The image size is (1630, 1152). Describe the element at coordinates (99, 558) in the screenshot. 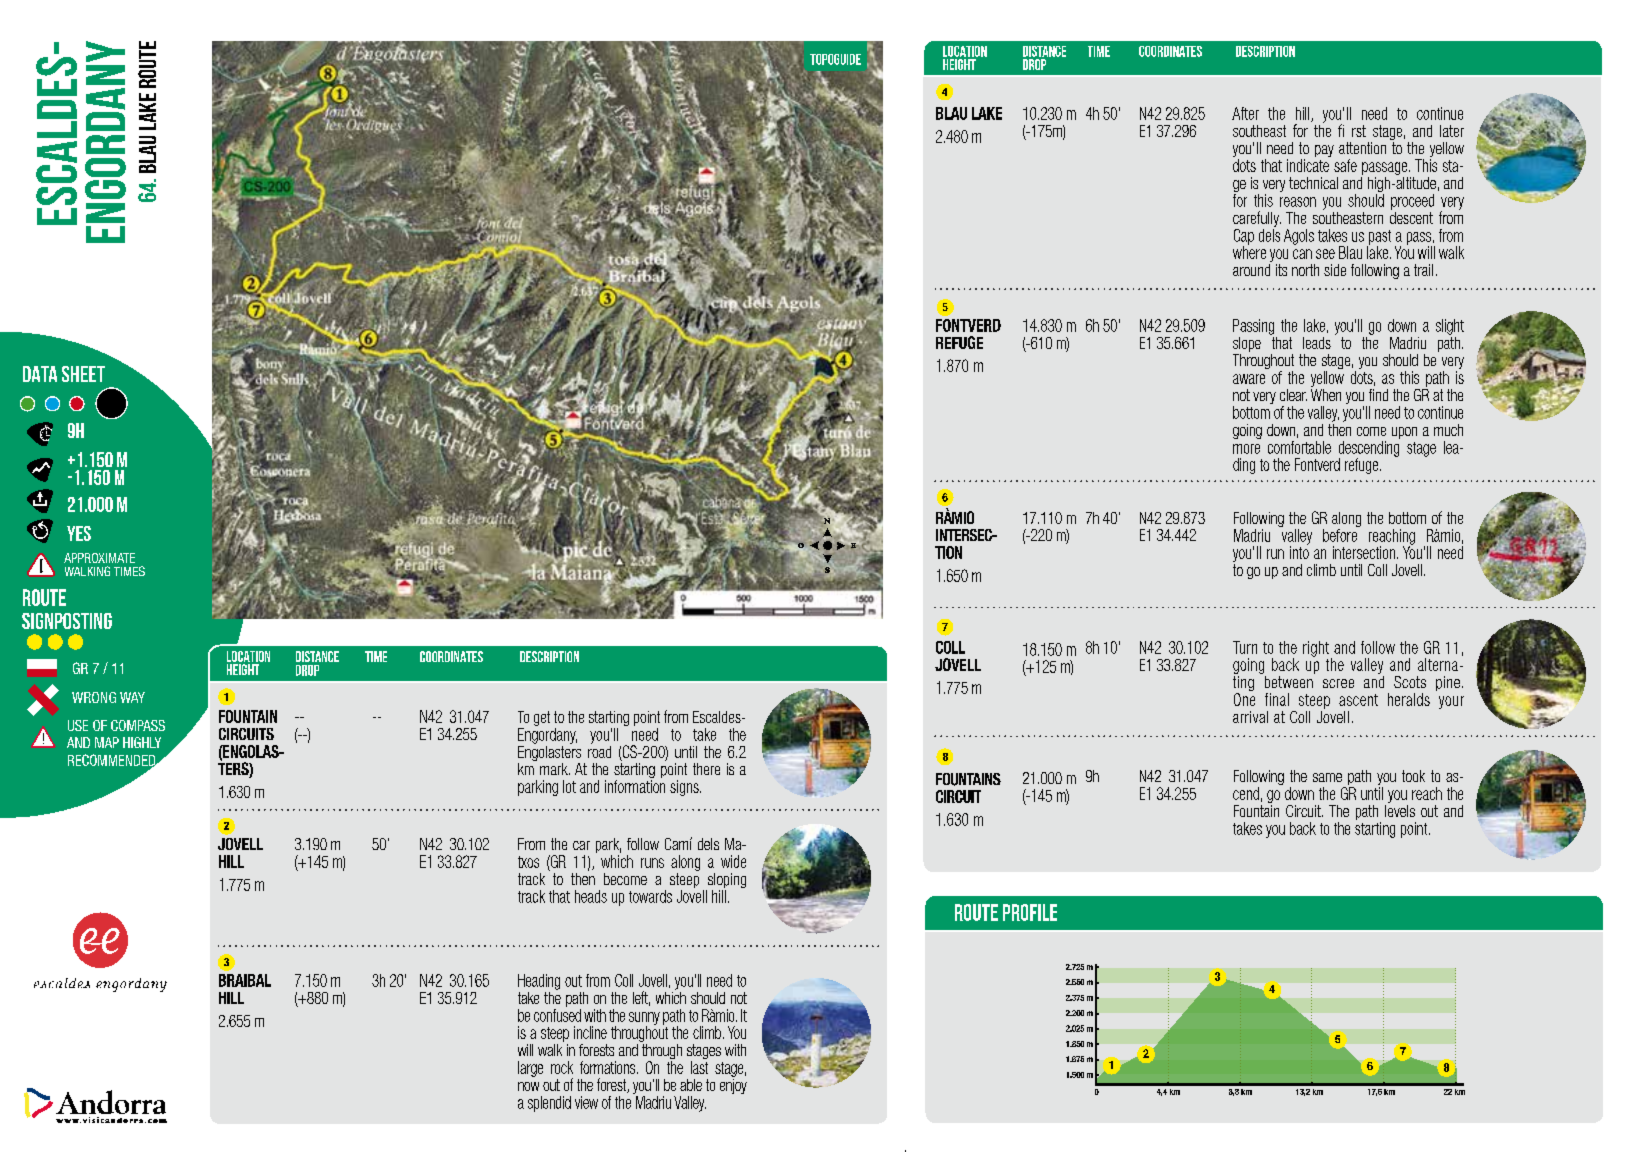

I see `APPROXIMATE` at that location.
